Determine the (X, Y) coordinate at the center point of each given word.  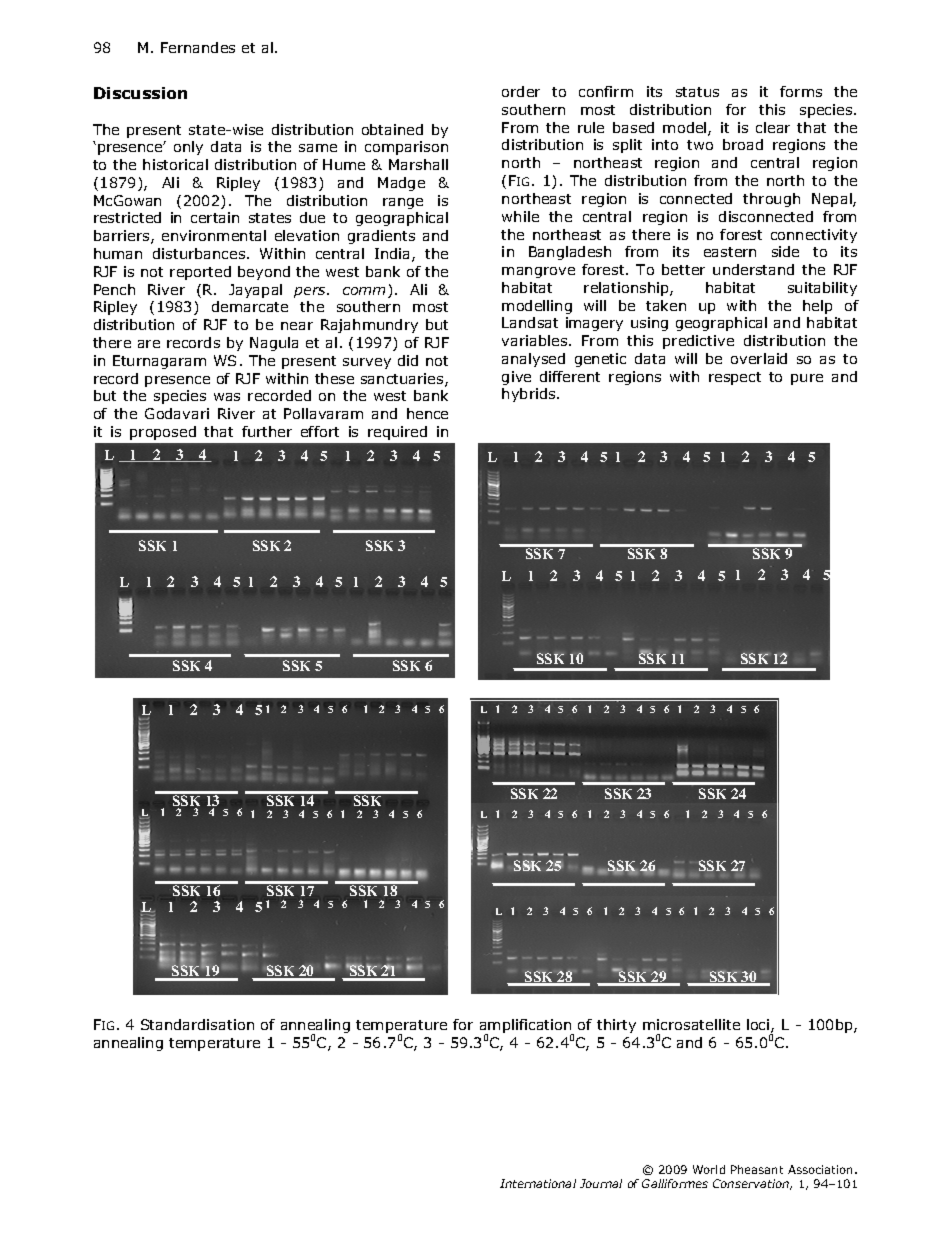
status (697, 92)
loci (759, 1026)
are (149, 344)
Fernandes (198, 47)
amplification (527, 1027)
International (538, 1183)
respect (735, 378)
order (521, 91)
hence (427, 413)
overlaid (759, 358)
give (516, 378)
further (267, 431)
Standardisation (197, 1024)
